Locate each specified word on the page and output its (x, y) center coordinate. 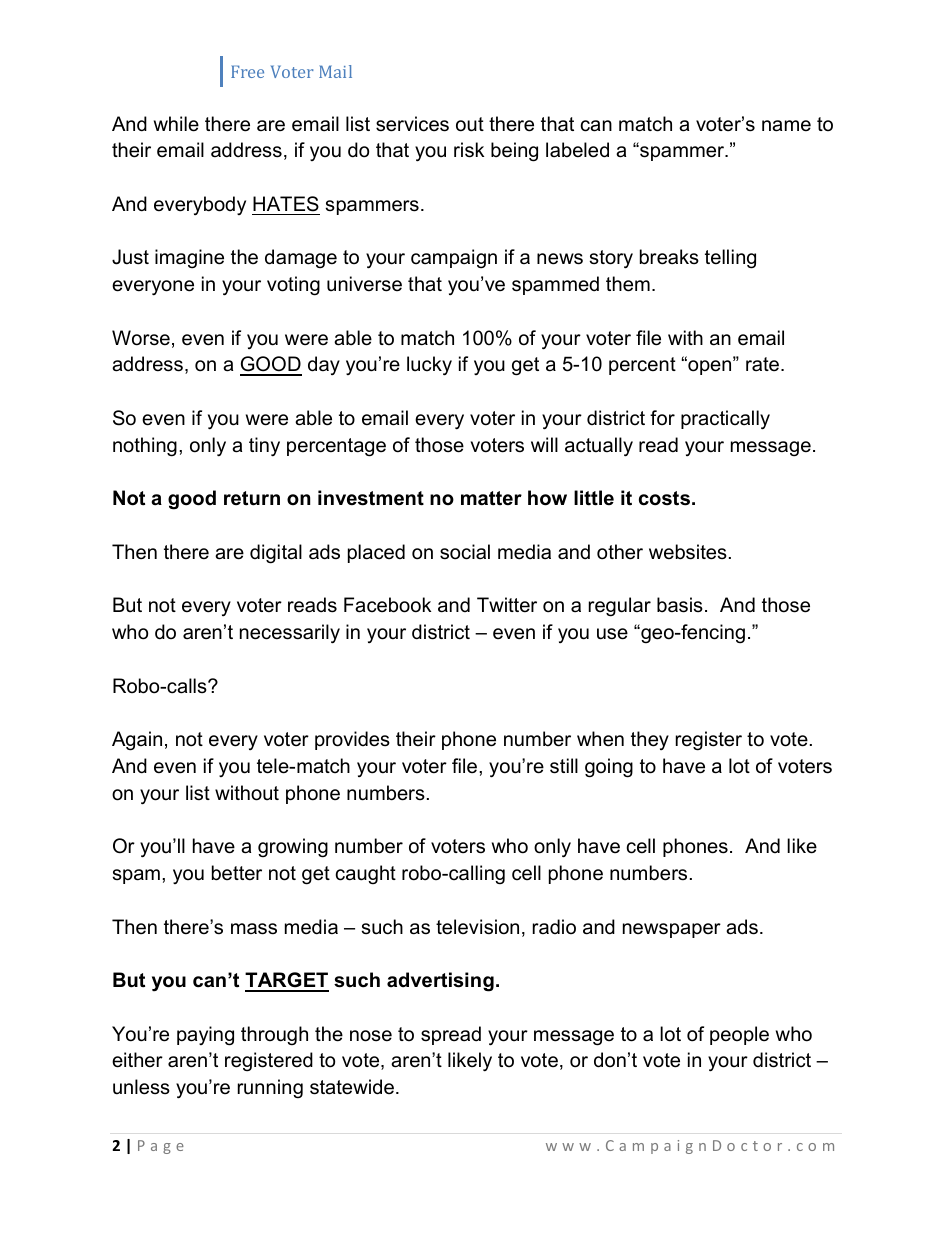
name (786, 126)
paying (205, 1036)
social (465, 552)
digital (276, 554)
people (739, 1035)
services (412, 124)
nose (371, 1036)
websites (688, 552)
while (176, 124)
